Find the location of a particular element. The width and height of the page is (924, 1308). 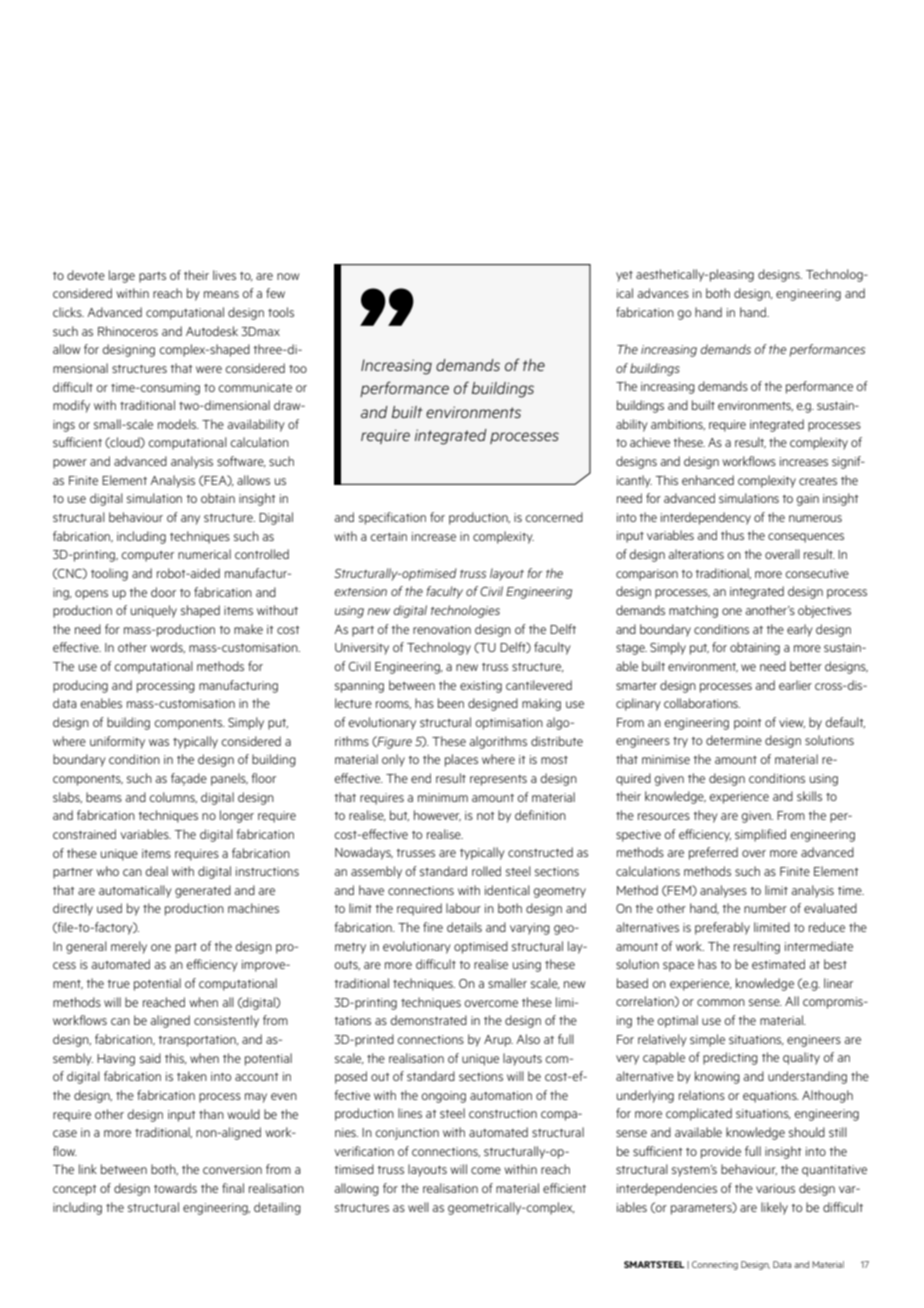

Rhinoceros is located at coordinates (128, 331).
